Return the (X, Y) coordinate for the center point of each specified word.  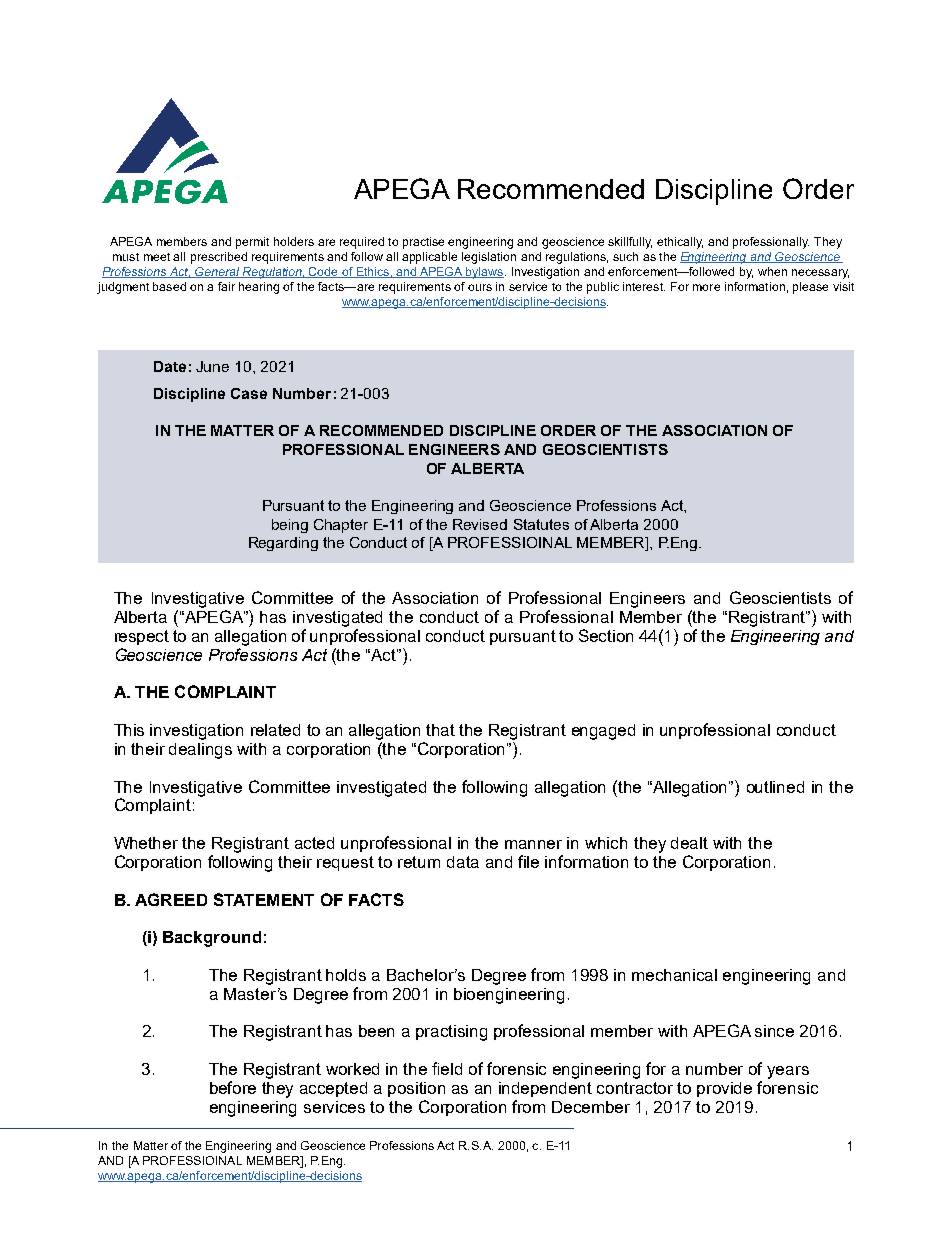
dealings (200, 751)
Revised (480, 524)
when (772, 271)
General (217, 272)
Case (249, 393)
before (233, 1087)
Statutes (541, 524)
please (810, 288)
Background (212, 939)
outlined (775, 787)
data (463, 862)
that (440, 730)
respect (142, 637)
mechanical (674, 975)
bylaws (485, 273)
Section (606, 635)
